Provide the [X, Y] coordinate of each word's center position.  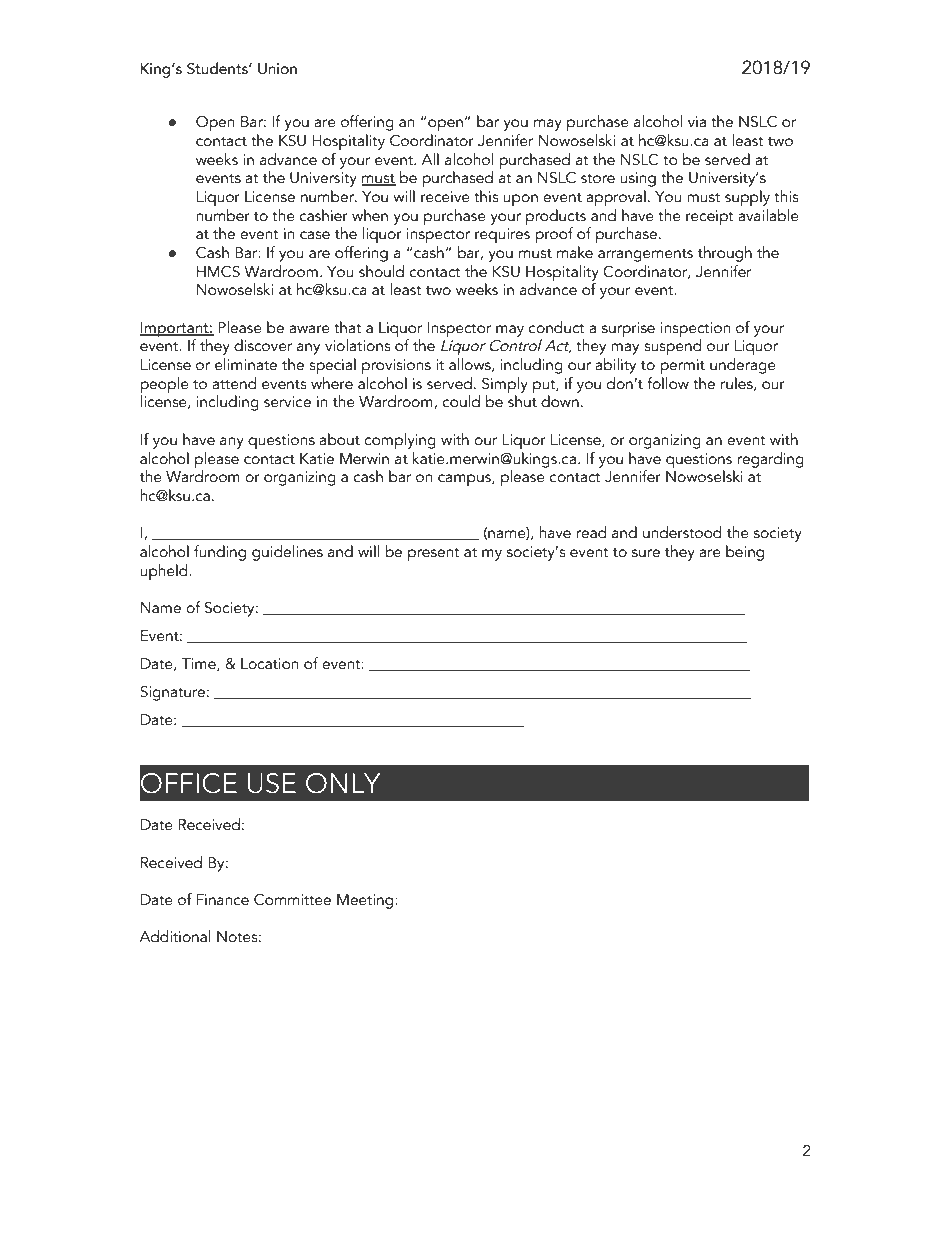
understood [682, 532]
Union [277, 69]
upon [520, 200]
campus [465, 480]
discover [263, 345]
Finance [222, 900]
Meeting [366, 901]
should [381, 271]
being [745, 553]
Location [269, 664]
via [697, 122]
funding [220, 553]
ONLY [343, 783]
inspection [695, 331]
